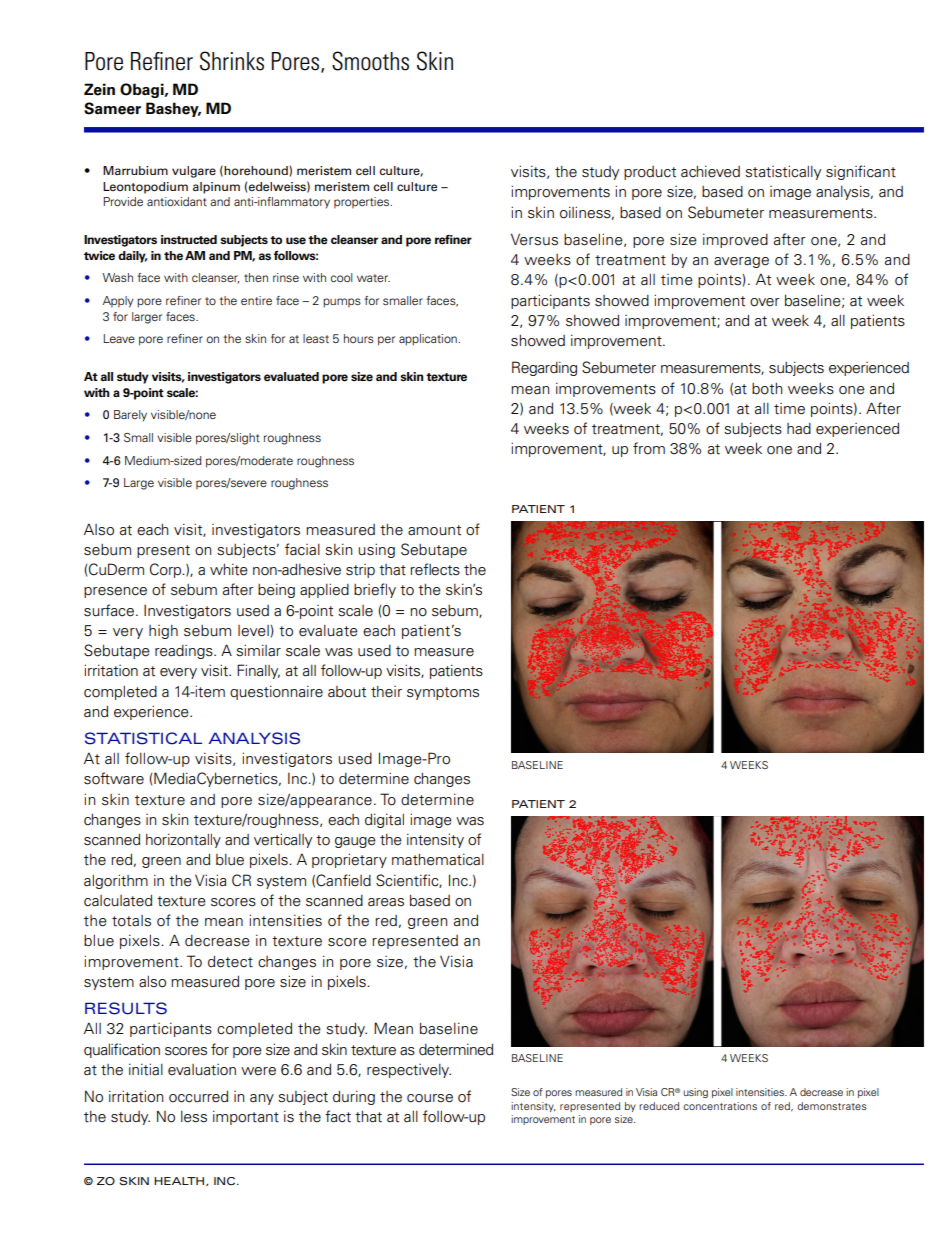 Image resolution: width=952 pixels, height=1233 pixels. What do you see at coordinates (198, 1096) in the page?
I see `occurred` at bounding box center [198, 1096].
